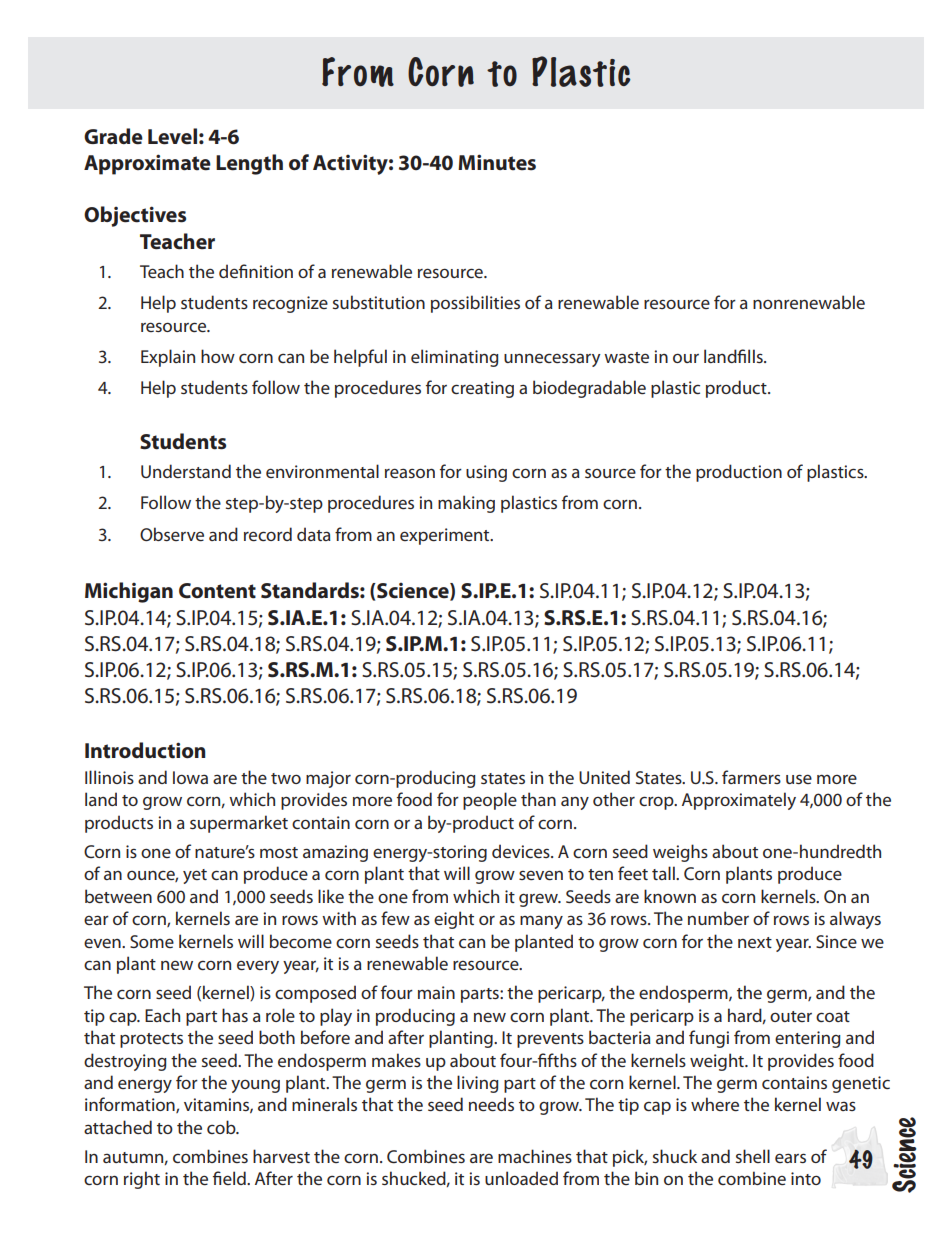 The image size is (952, 1233). What do you see at coordinates (446, 536) in the image?
I see `experiment` at bounding box center [446, 536].
